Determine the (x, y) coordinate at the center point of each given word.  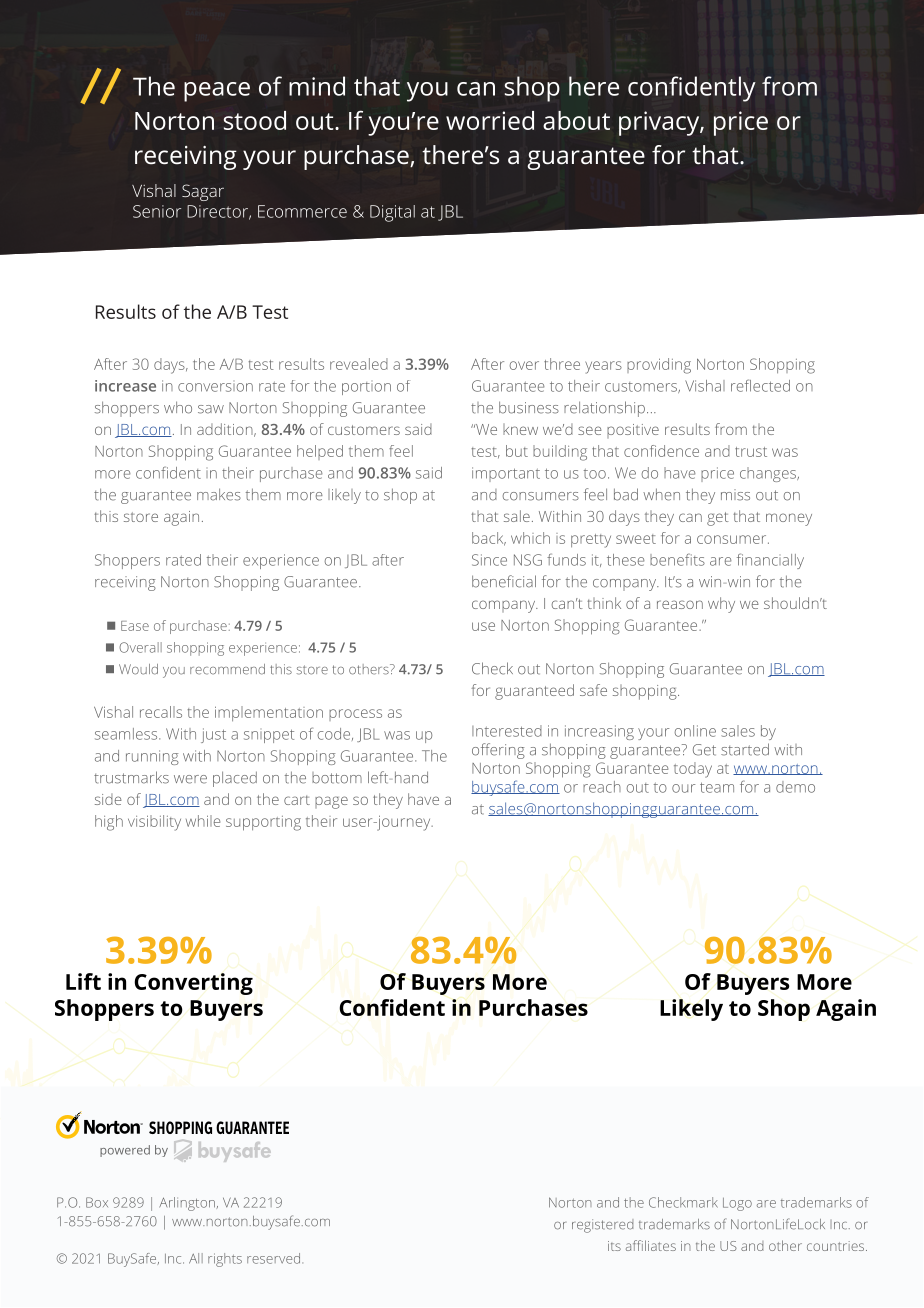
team (717, 787)
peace (217, 92)
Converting (193, 984)
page (331, 802)
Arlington (188, 1204)
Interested (507, 731)
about (576, 120)
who (178, 407)
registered (602, 1226)
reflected (760, 385)
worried (490, 120)
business (529, 407)
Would (138, 669)
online (695, 731)
